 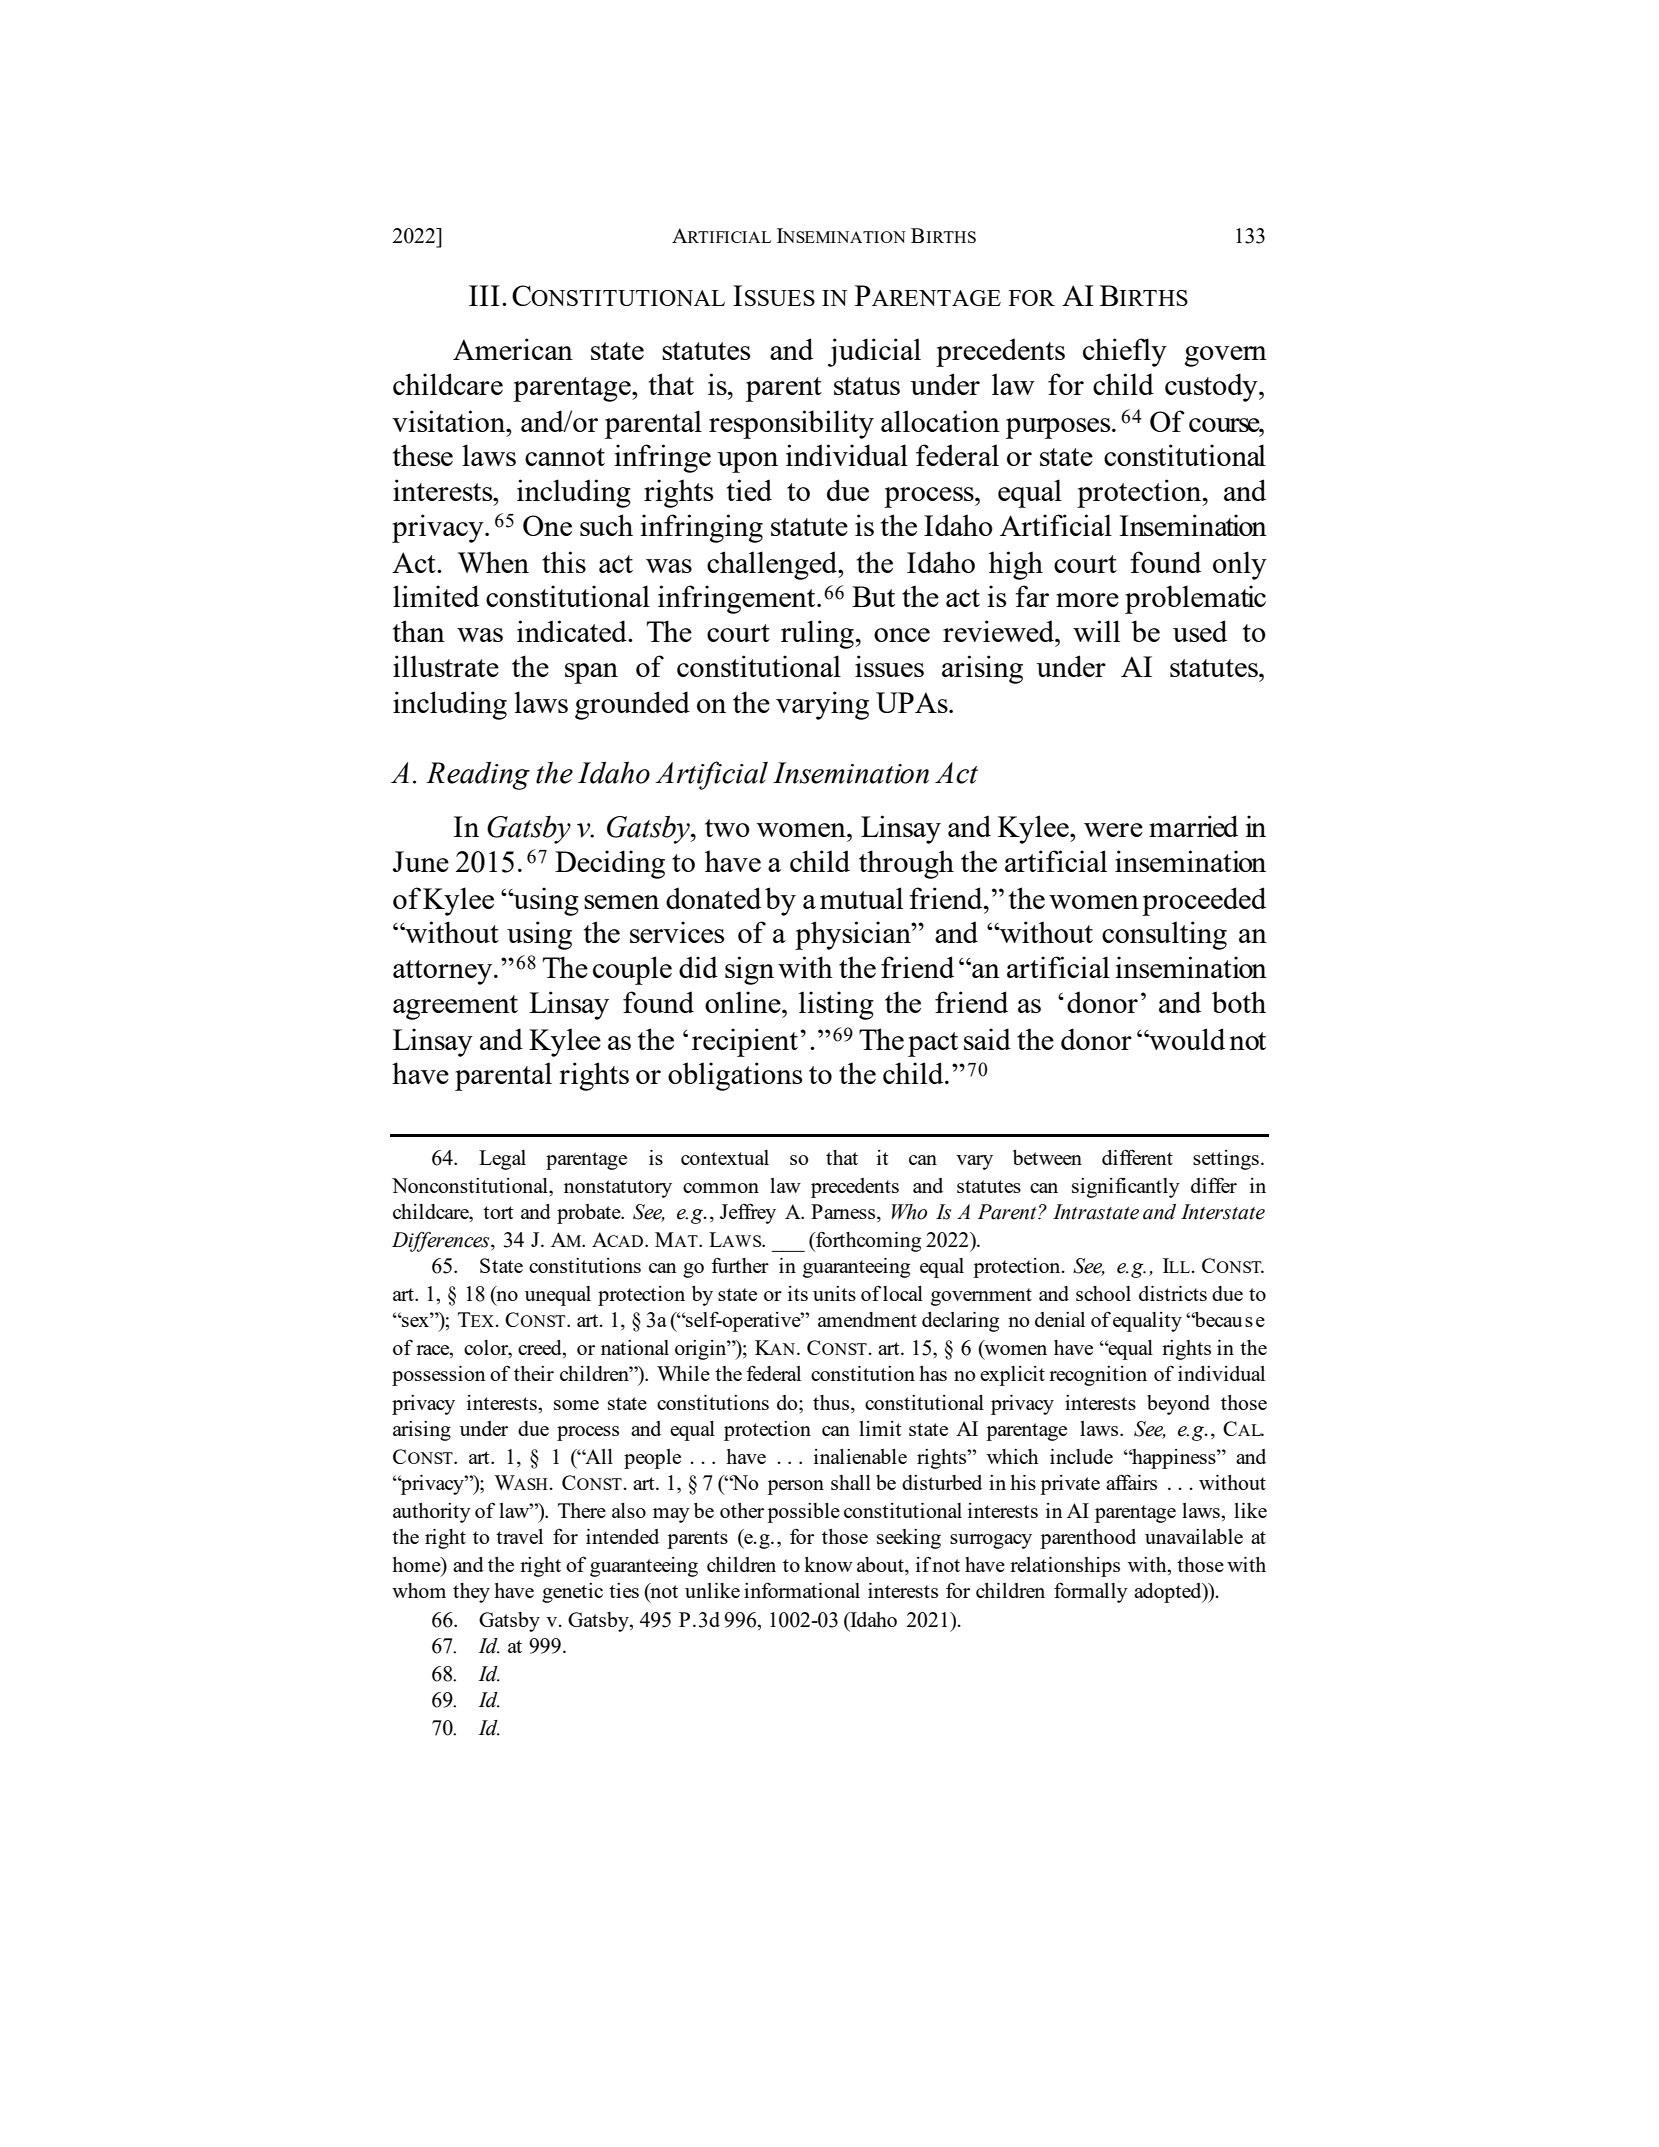 I want to click on were, so click(x=1113, y=830).
